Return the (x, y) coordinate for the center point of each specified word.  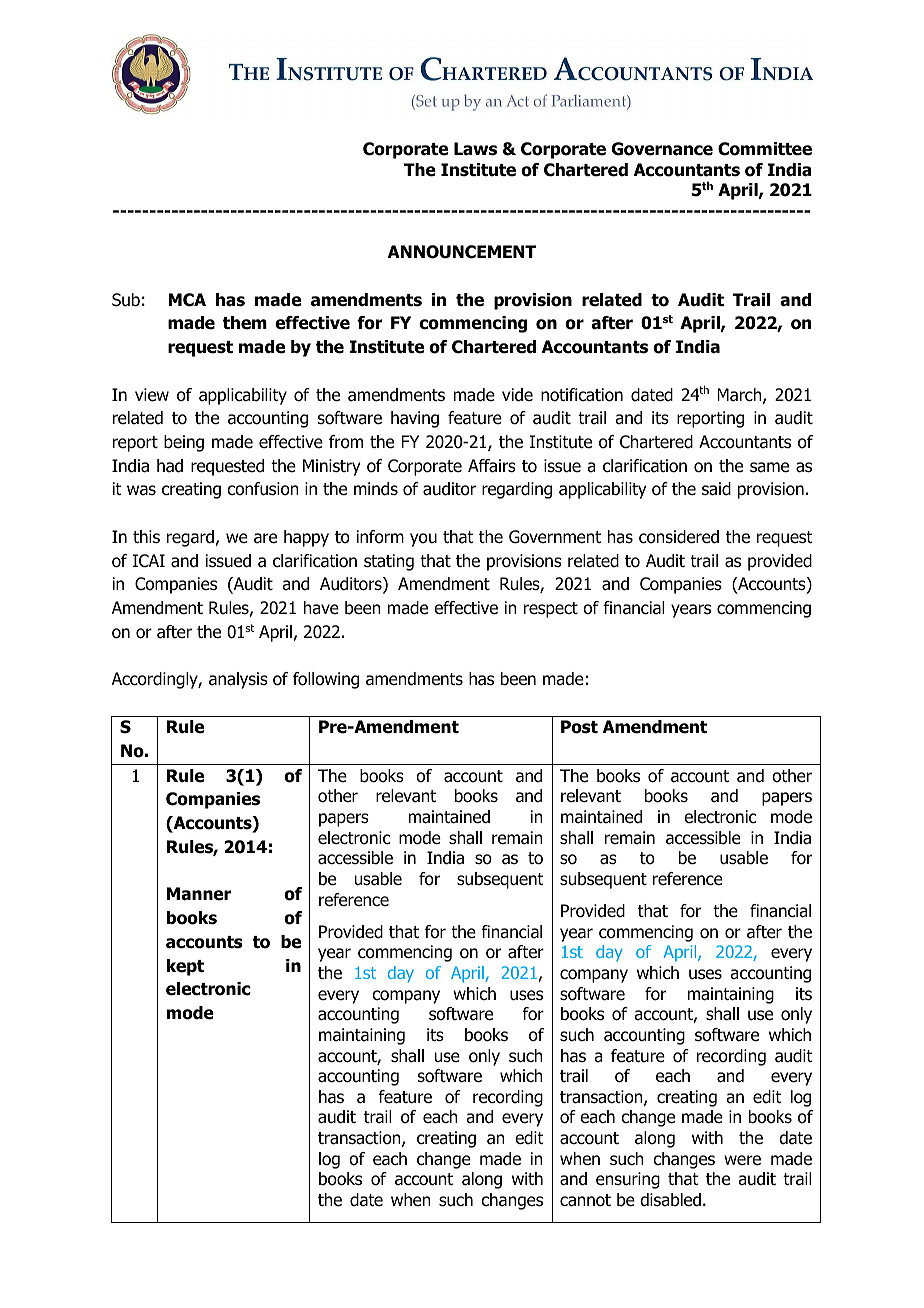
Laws (475, 149)
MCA (187, 300)
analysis (238, 680)
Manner (199, 894)
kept (185, 967)
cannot (585, 1200)
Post (579, 727)
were (742, 1160)
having (415, 419)
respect (551, 610)
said (716, 489)
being (184, 443)
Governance (662, 149)
